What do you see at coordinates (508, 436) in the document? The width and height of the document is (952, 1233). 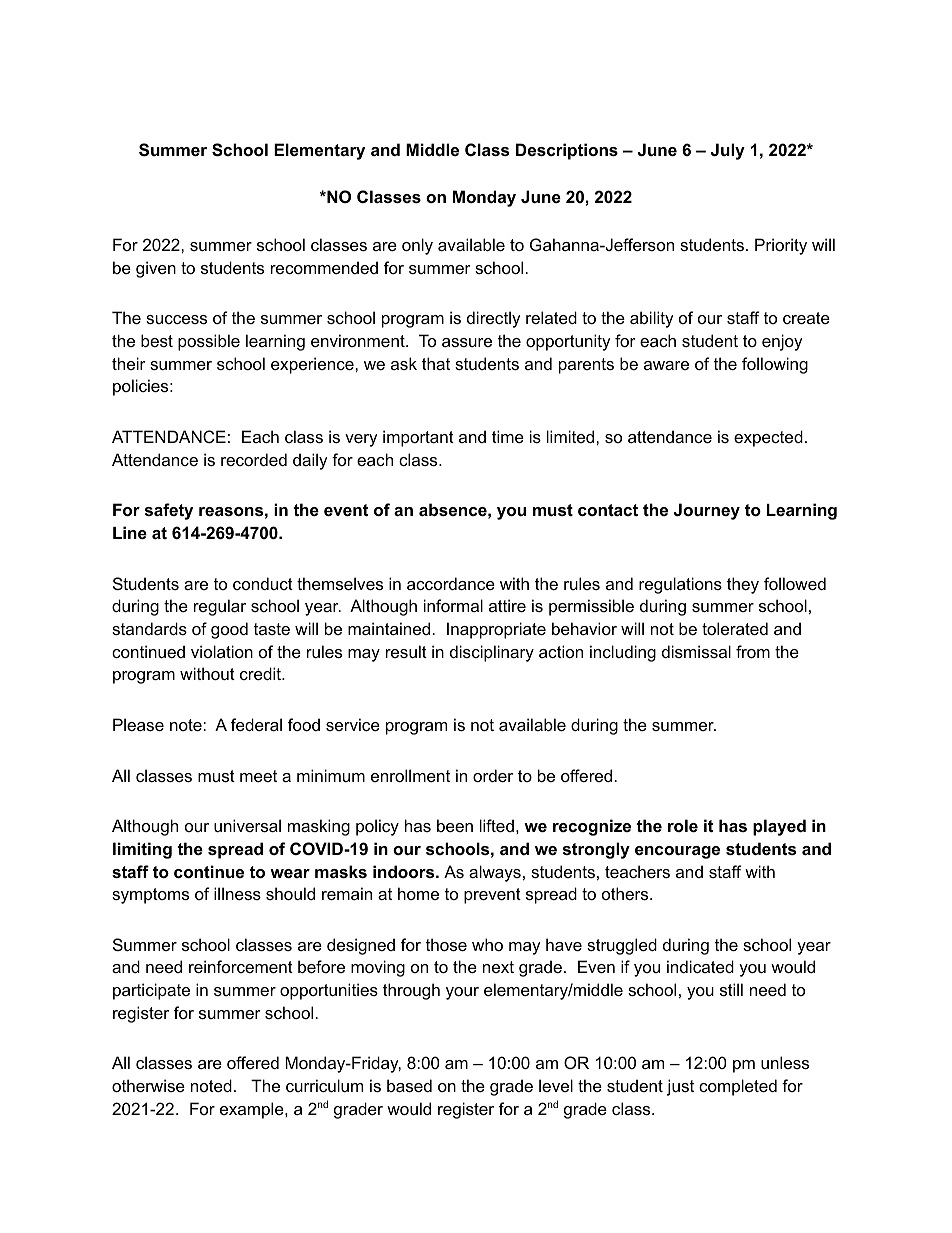 I see `time` at bounding box center [508, 436].
